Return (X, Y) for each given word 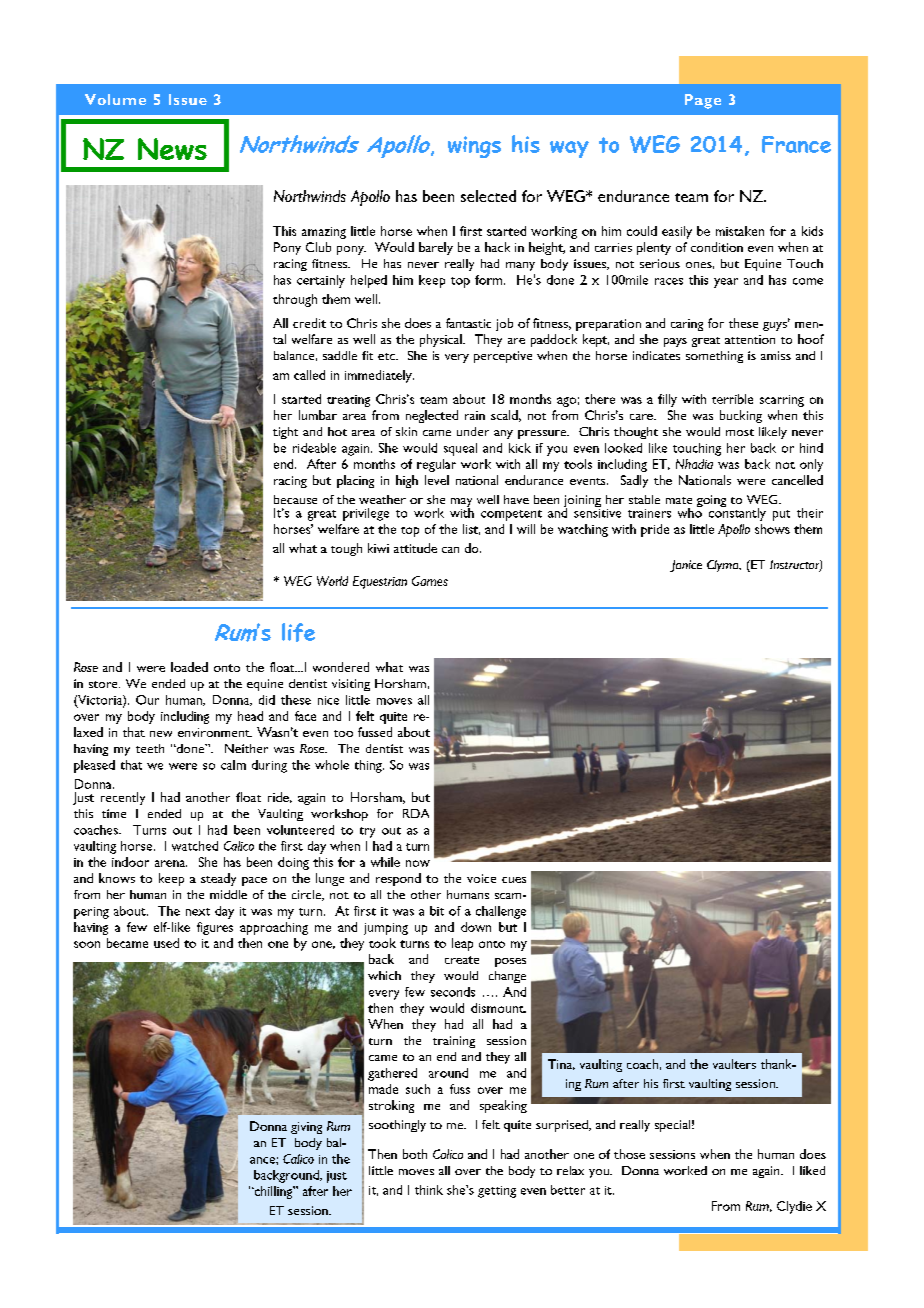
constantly (737, 513)
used (166, 943)
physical (442, 340)
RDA (416, 813)
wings (474, 147)
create (462, 960)
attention (750, 339)
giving (306, 1128)
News (172, 149)
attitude (415, 548)
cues (514, 880)
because (295, 499)
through (295, 300)
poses (510, 962)
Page (703, 101)
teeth (150, 748)
